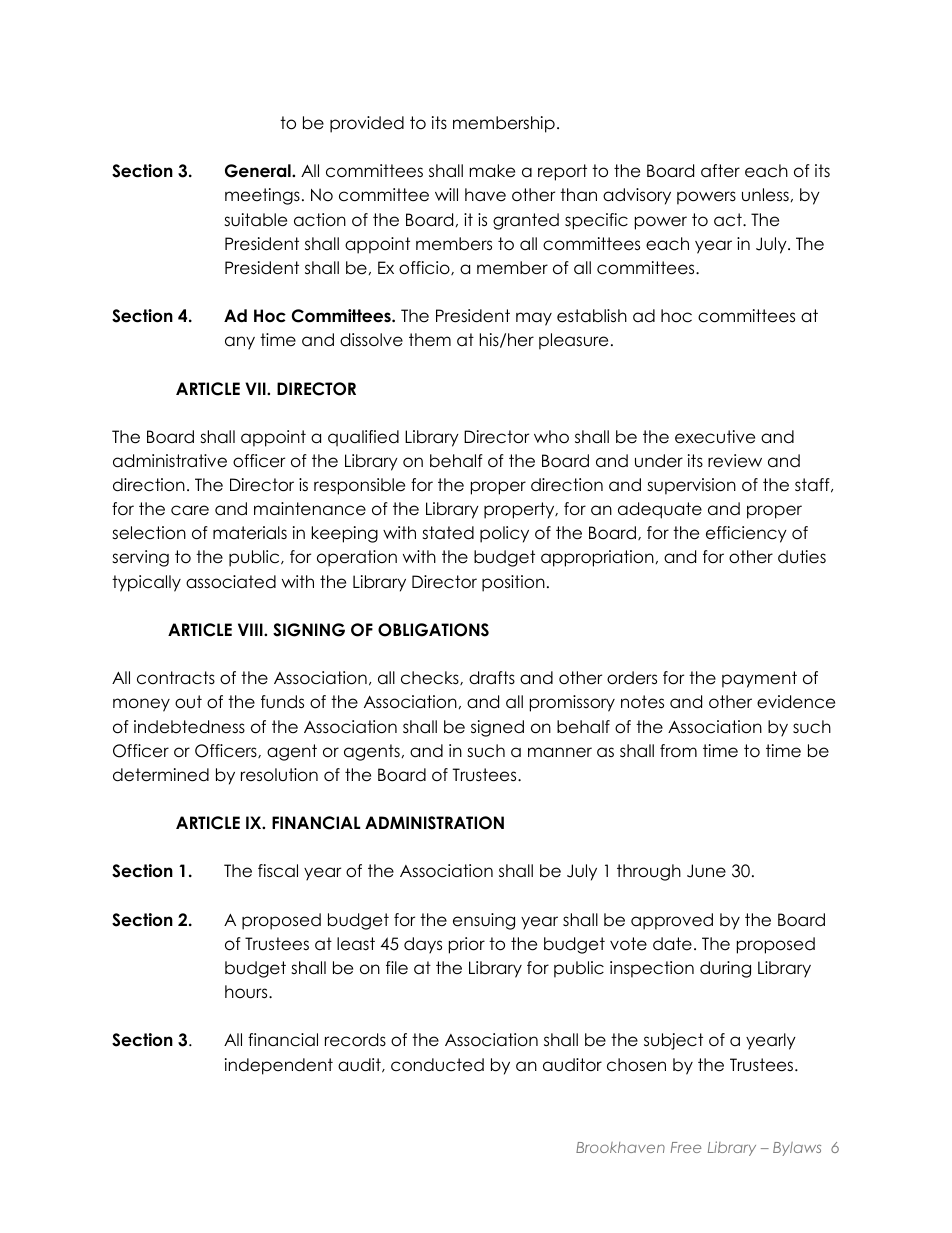 The width and height of the screenshot is (952, 1233). I want to click on after, so click(720, 171).
